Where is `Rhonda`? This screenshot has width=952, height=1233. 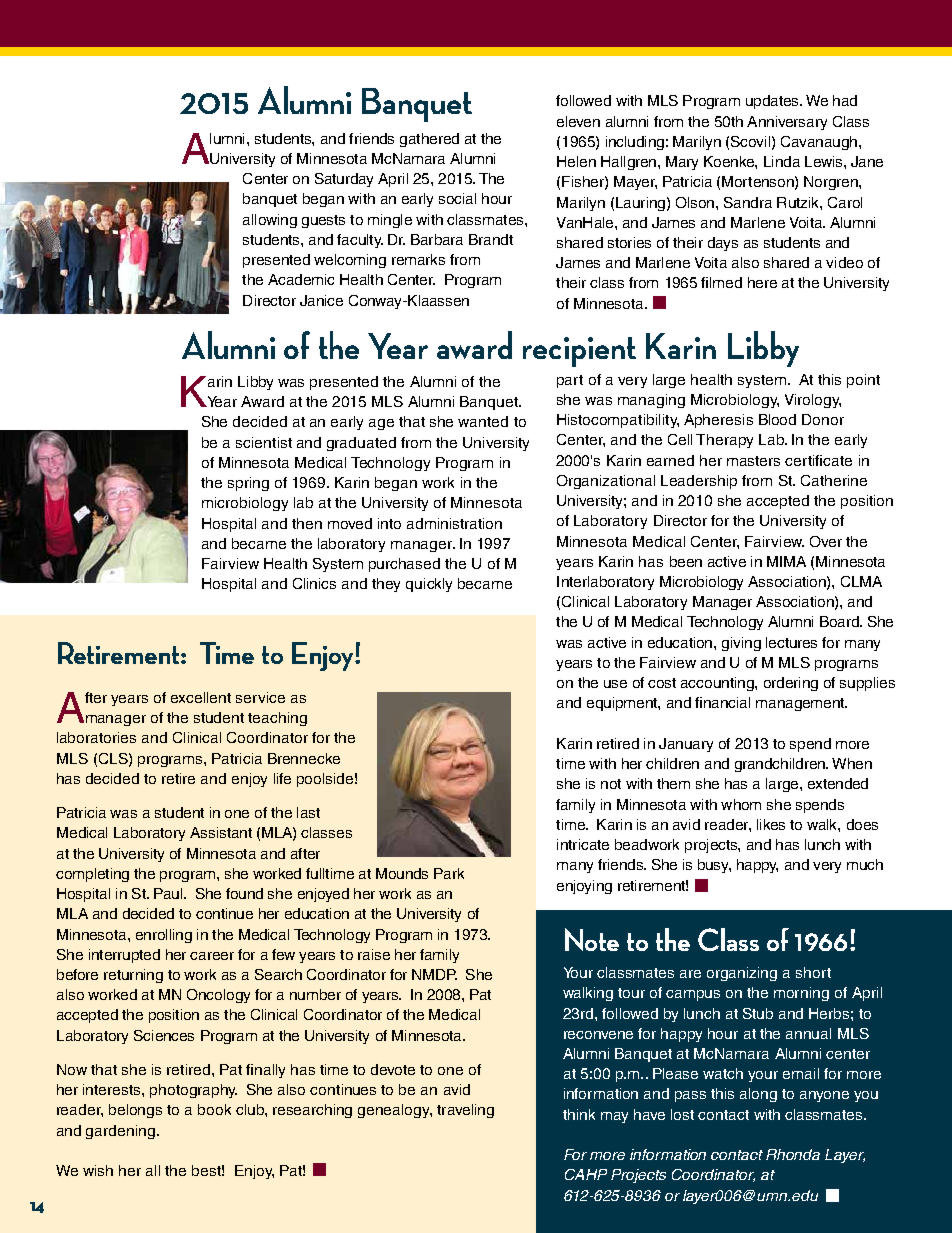 Rhonda is located at coordinates (793, 1154).
